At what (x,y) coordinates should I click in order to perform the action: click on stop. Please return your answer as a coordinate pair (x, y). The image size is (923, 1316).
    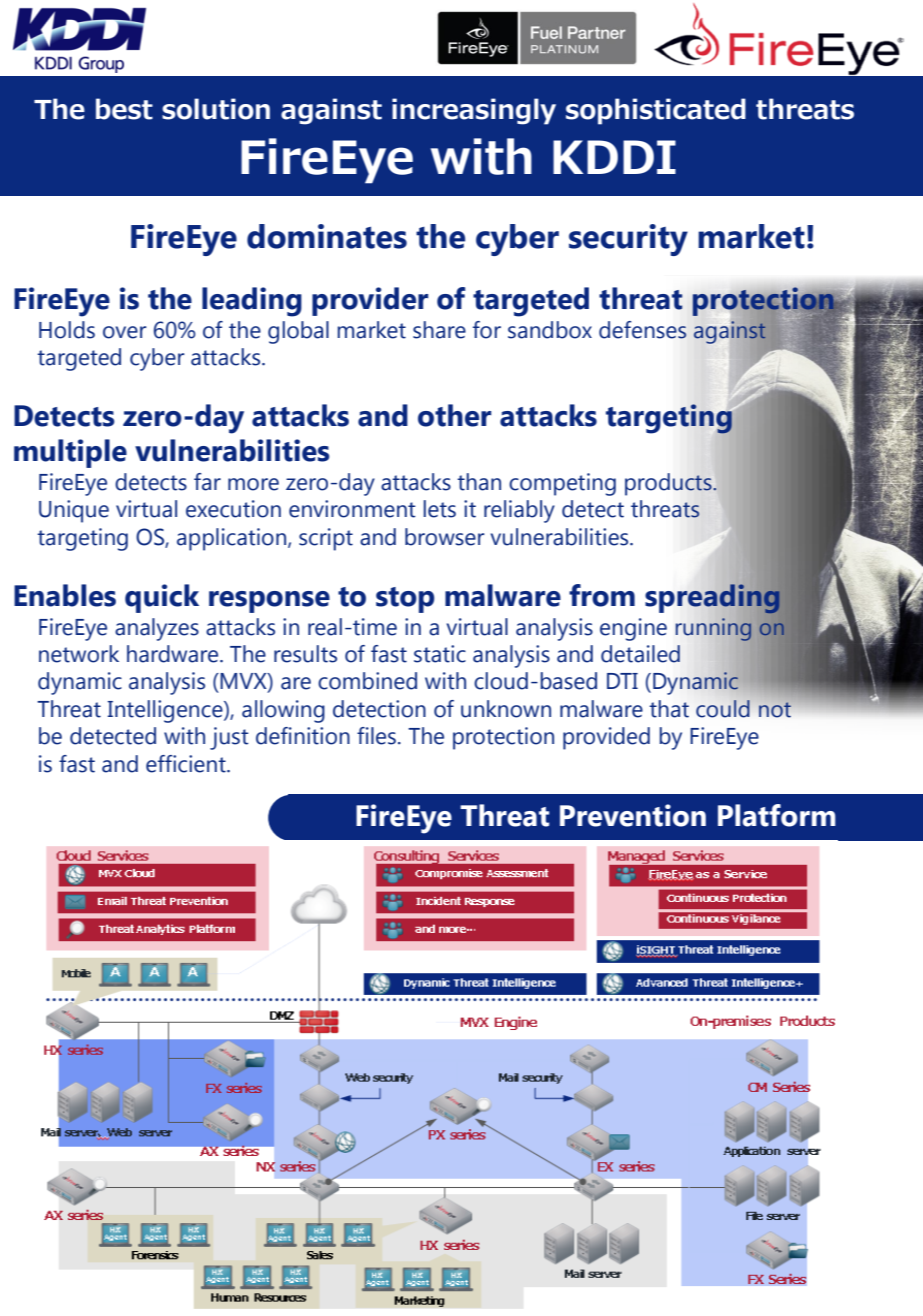
    Looking at the image, I should click on (405, 600).
